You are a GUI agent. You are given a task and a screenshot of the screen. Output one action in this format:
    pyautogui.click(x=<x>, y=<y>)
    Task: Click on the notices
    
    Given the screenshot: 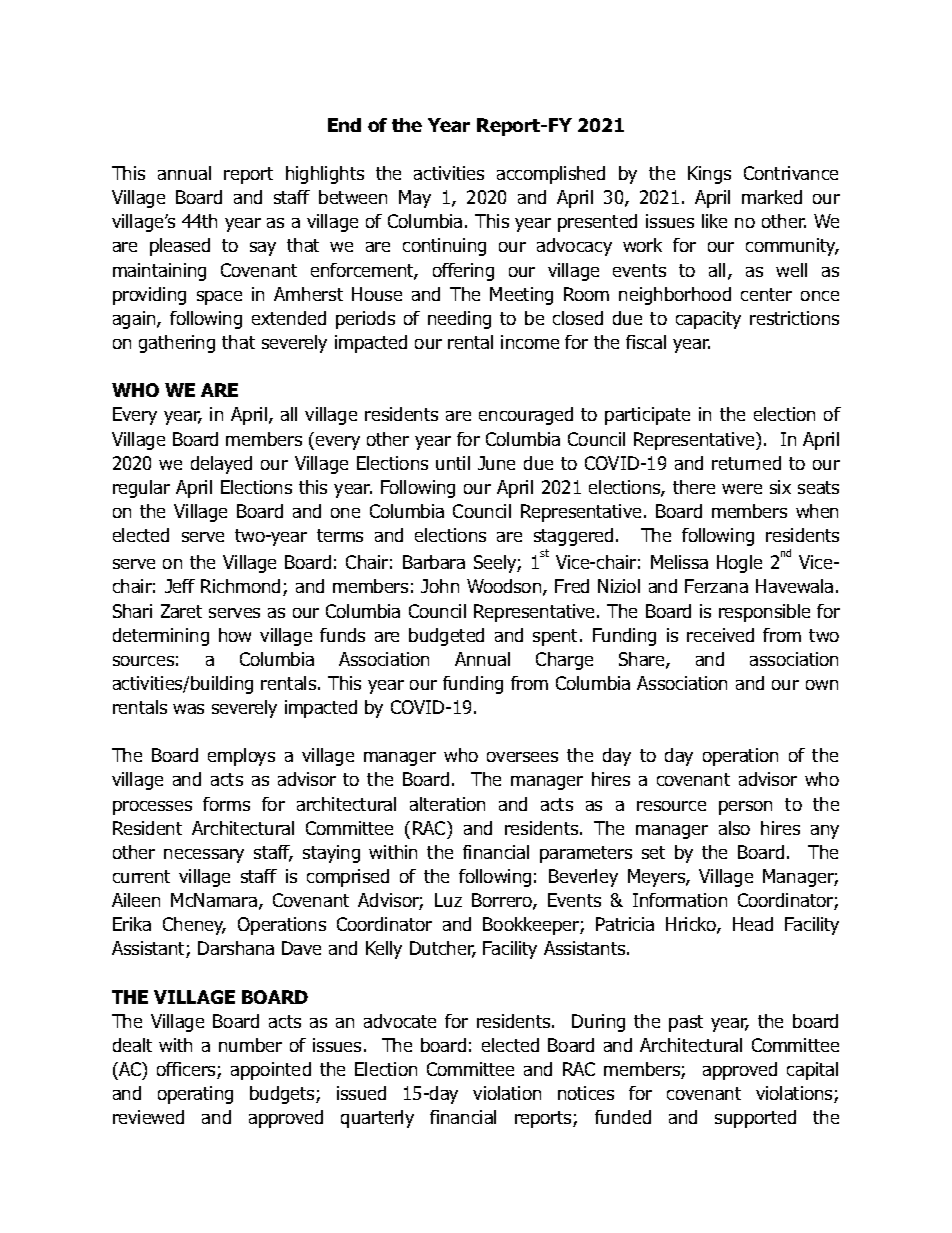 What is the action you would take?
    pyautogui.click(x=586, y=1093)
